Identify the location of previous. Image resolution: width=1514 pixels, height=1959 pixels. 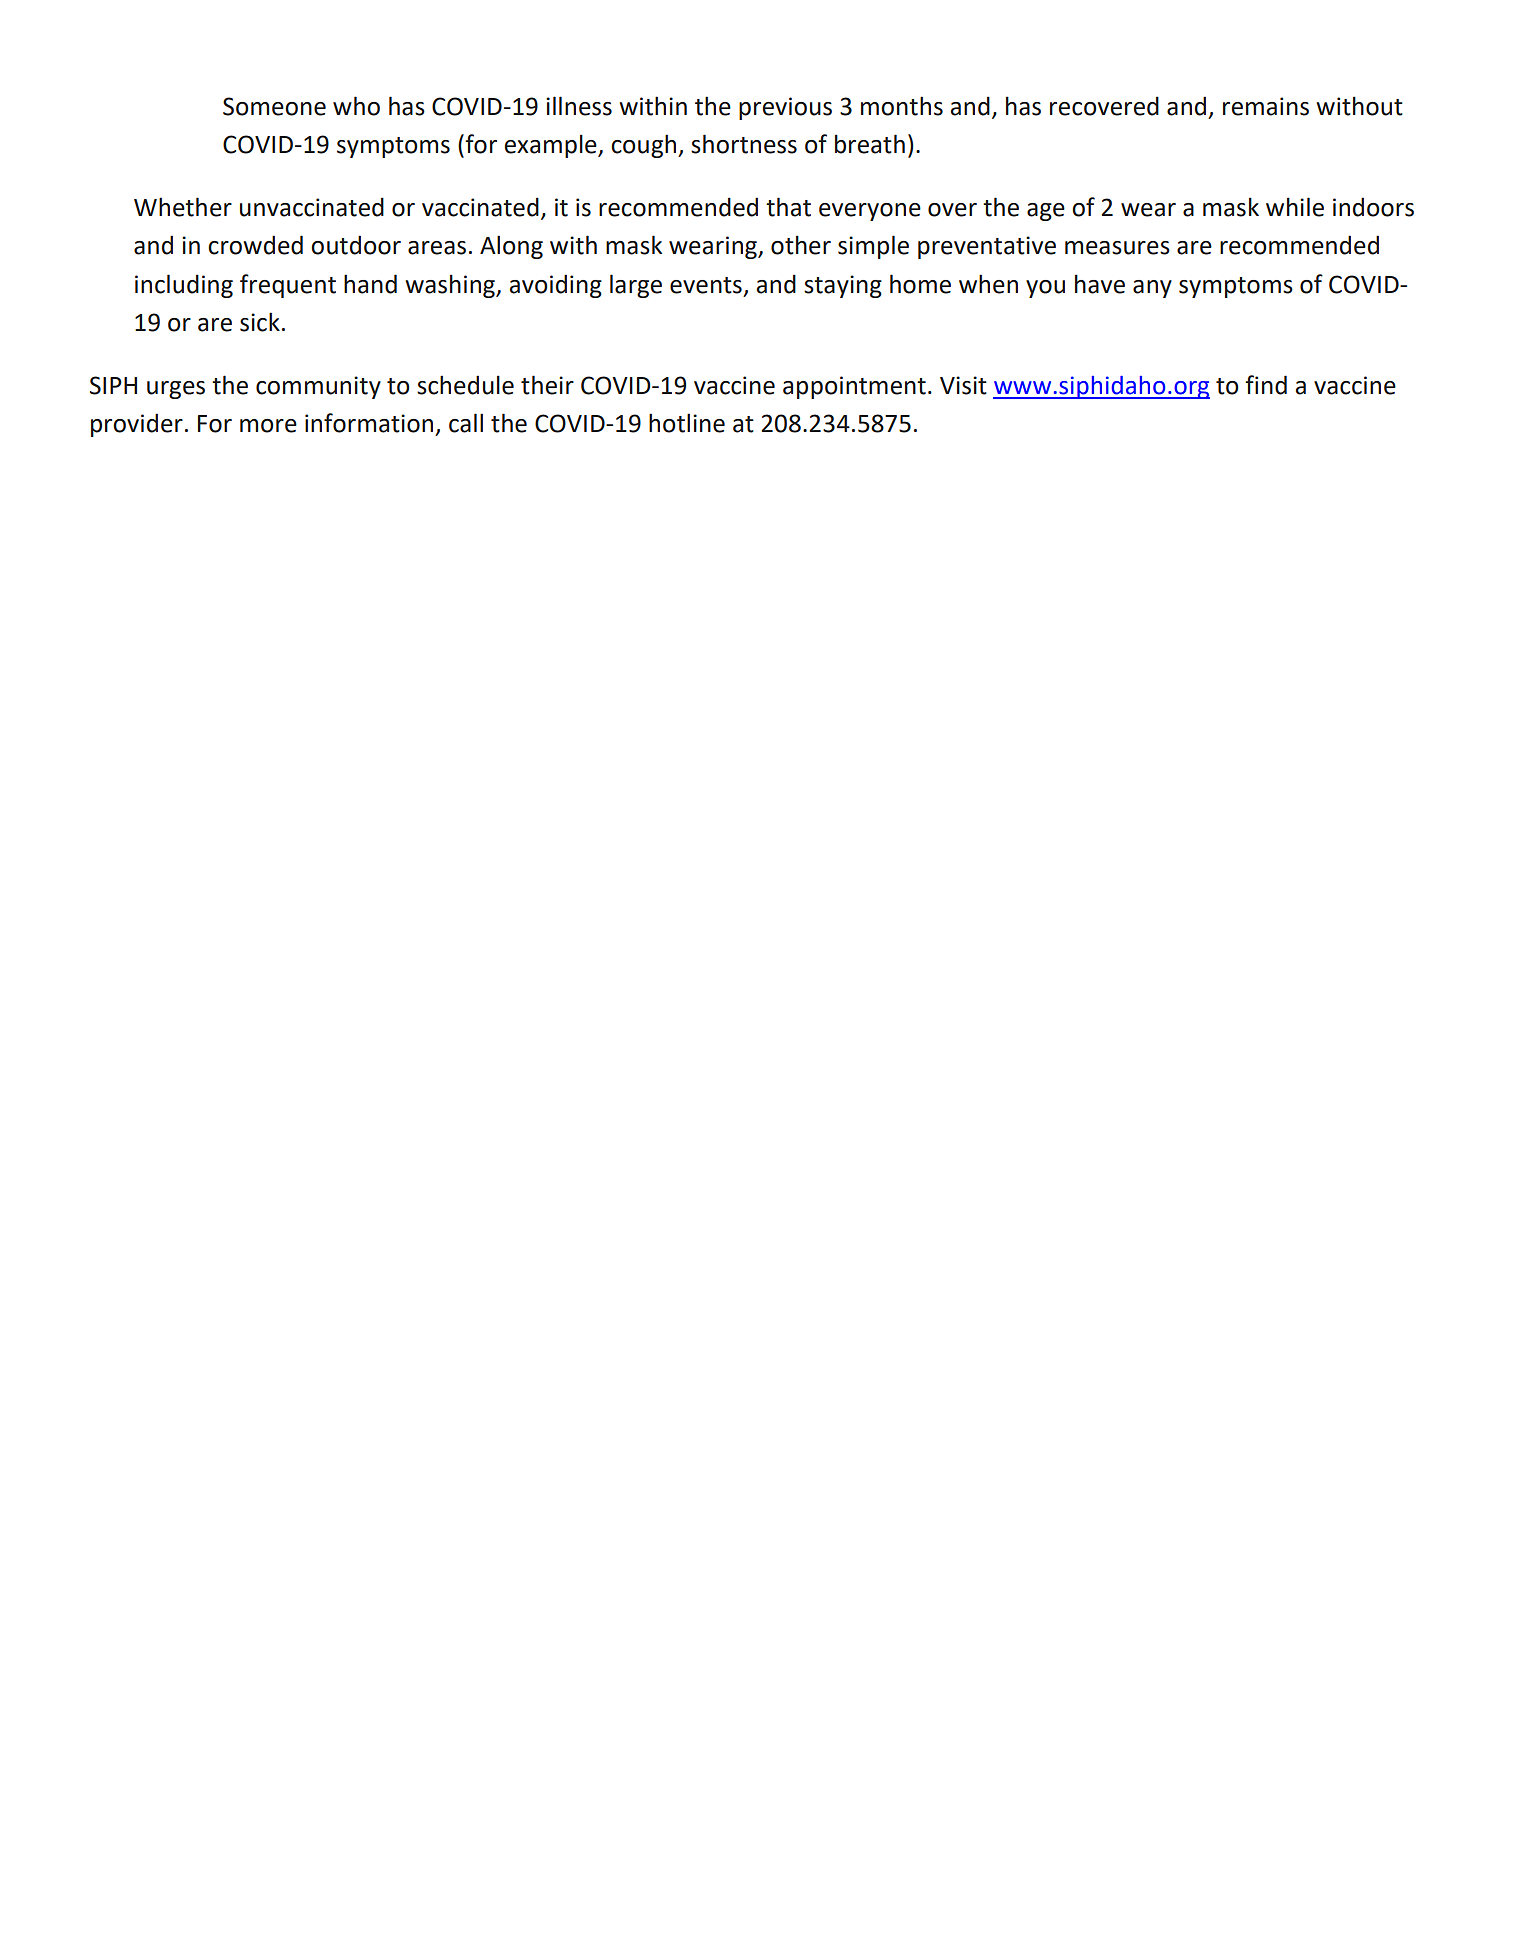
(785, 108).
